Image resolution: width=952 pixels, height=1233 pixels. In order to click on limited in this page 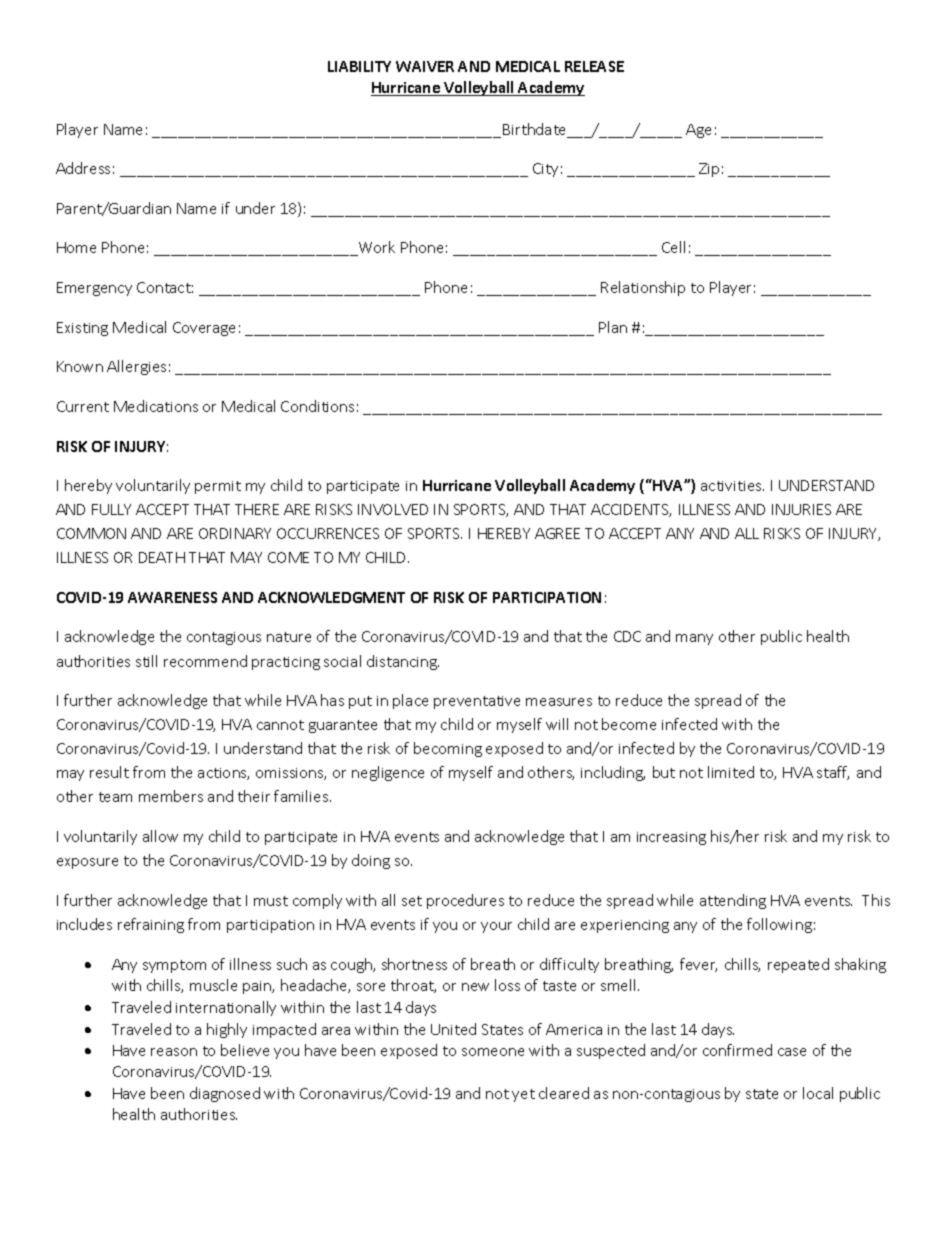, I will do `click(731, 772)`.
